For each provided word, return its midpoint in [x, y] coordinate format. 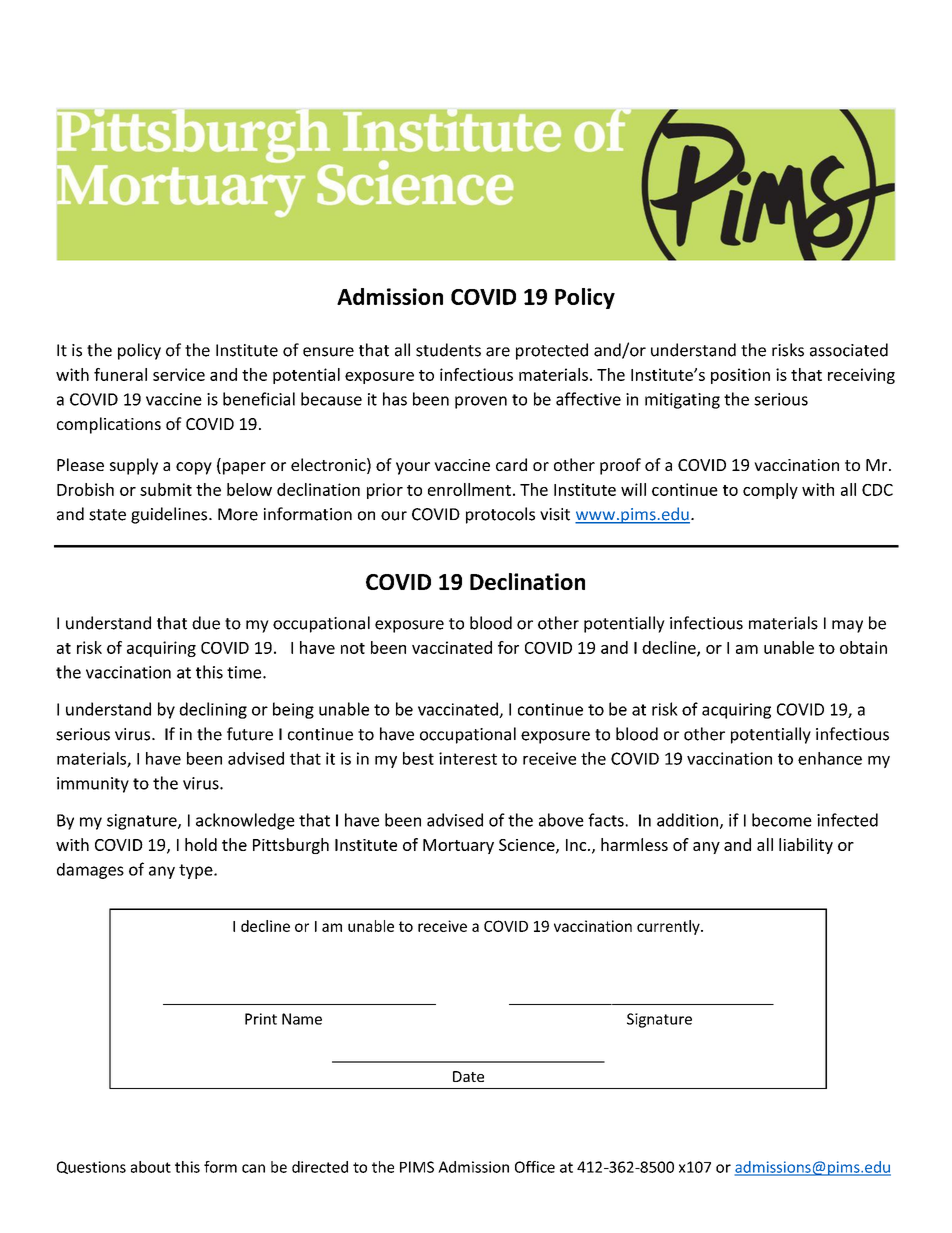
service [179, 374]
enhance [830, 758]
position [740, 376]
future [250, 734]
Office [535, 1167]
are [498, 352]
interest [468, 758]
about [151, 1167]
